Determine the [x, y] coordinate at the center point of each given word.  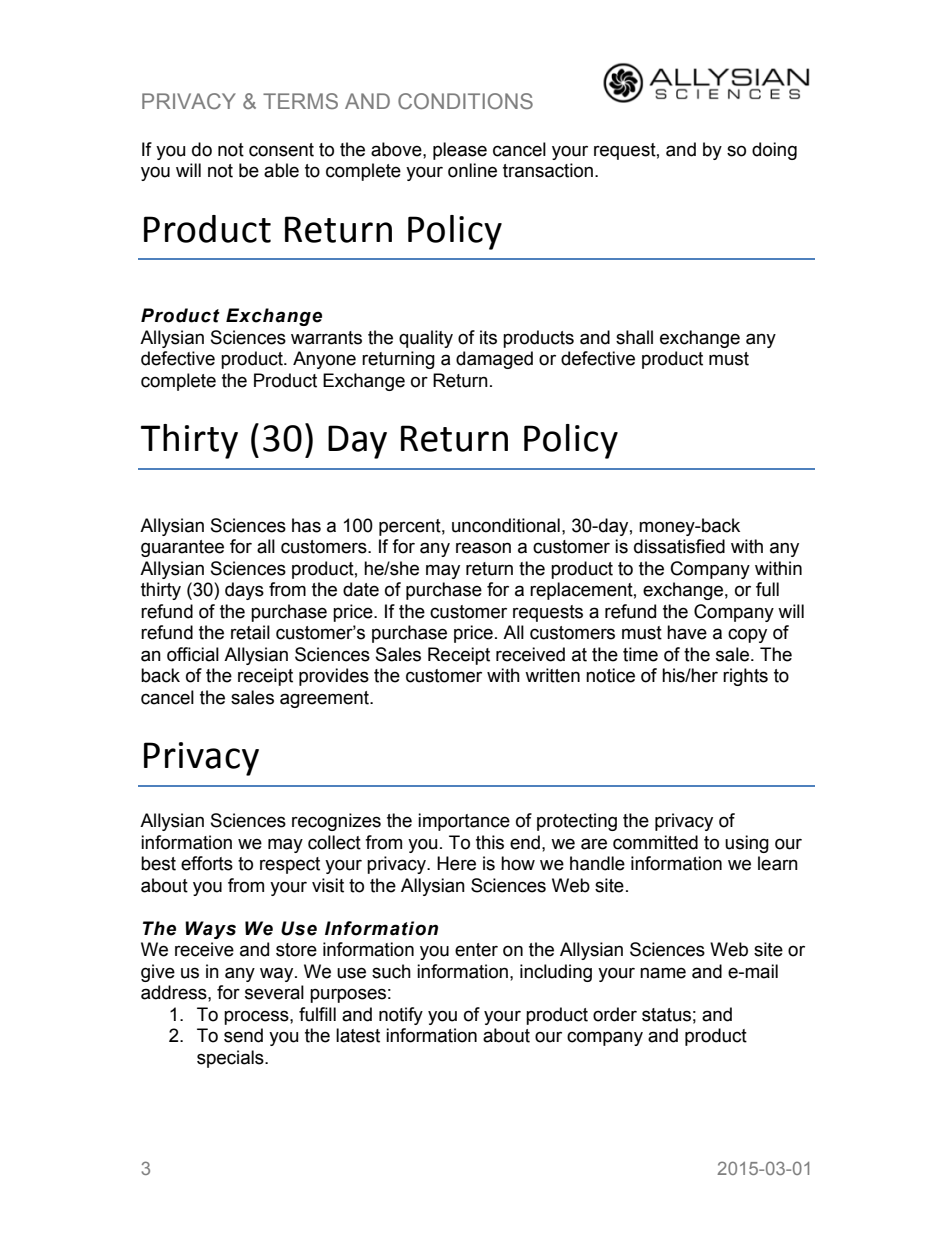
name [663, 973]
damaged [494, 360]
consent [281, 150]
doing [774, 151]
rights [745, 677]
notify [401, 1016]
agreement [325, 699]
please [460, 151]
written [552, 675]
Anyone [324, 360]
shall [634, 337]
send [243, 1035]
